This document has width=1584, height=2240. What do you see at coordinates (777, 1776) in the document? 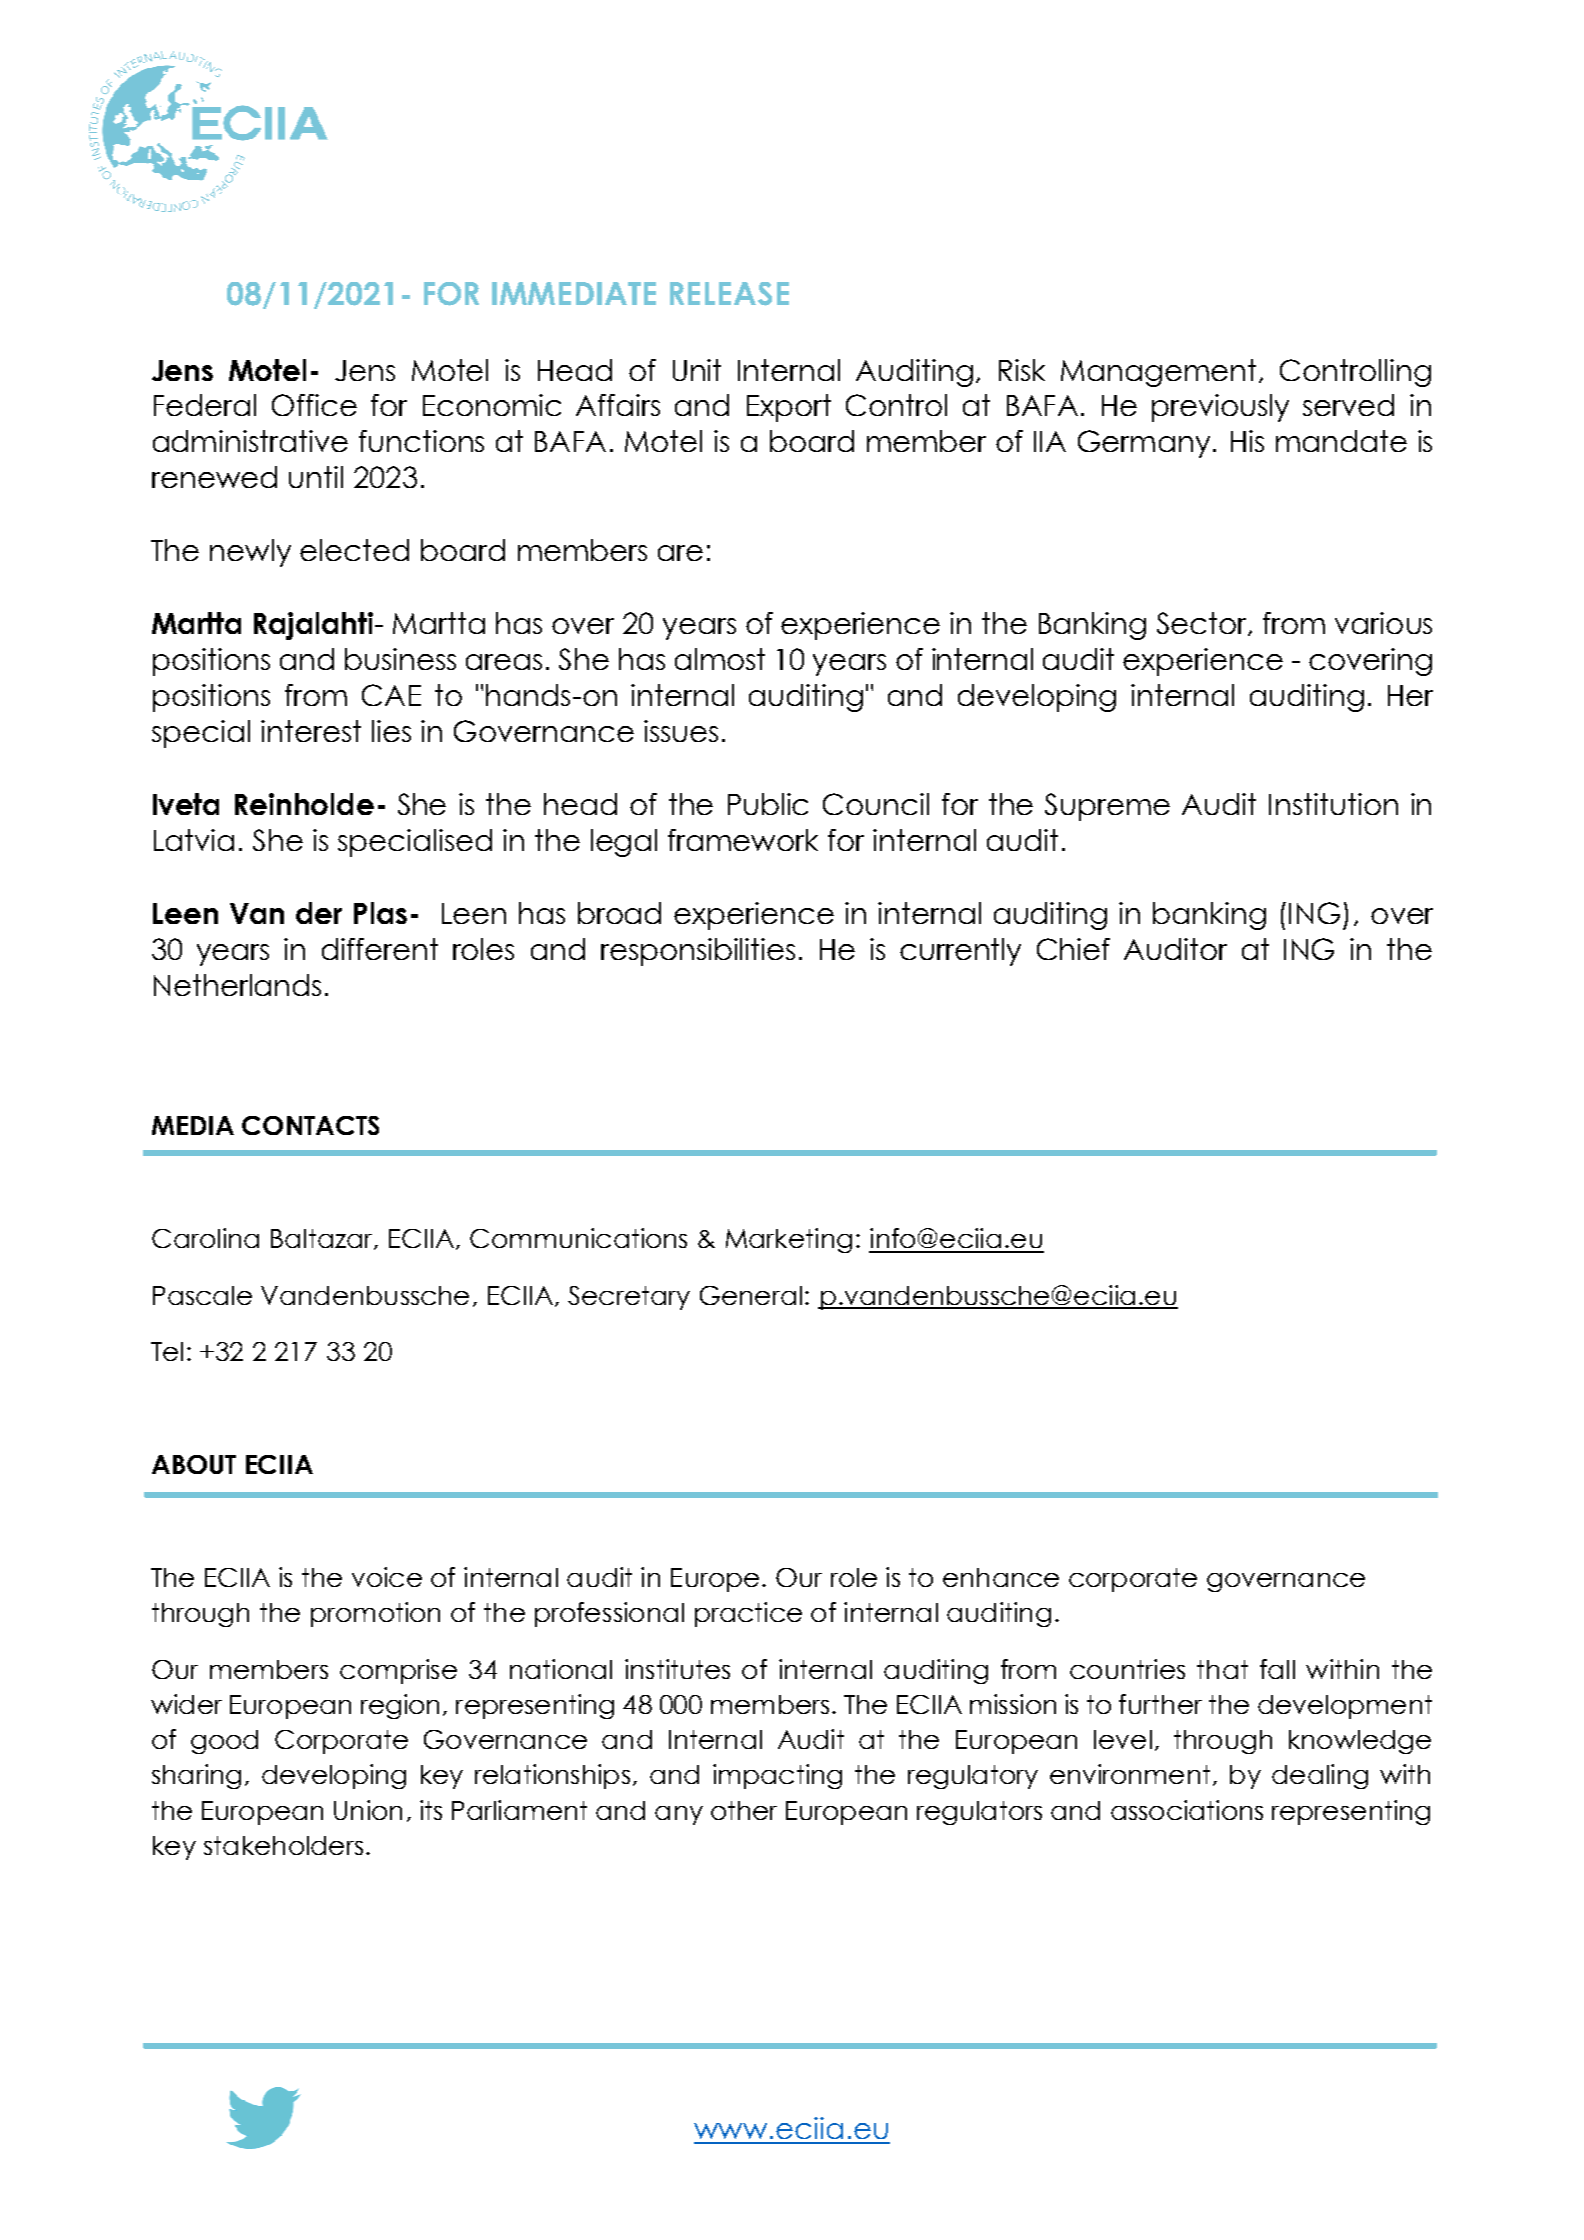
I see `impacting` at bounding box center [777, 1776].
